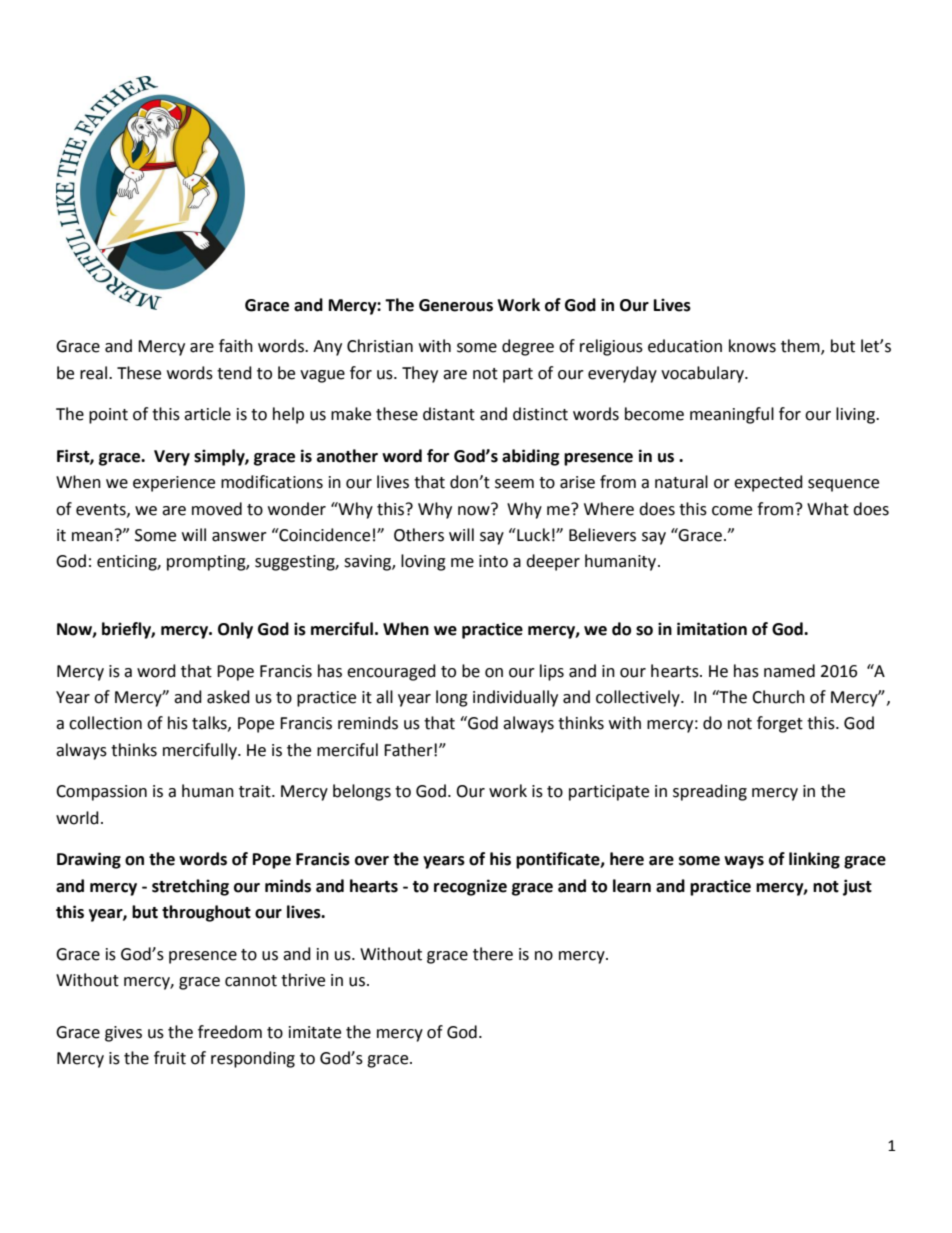 Image resolution: width=952 pixels, height=1233 pixels. What do you see at coordinates (315, 1032) in the screenshot?
I see `imitate` at bounding box center [315, 1032].
